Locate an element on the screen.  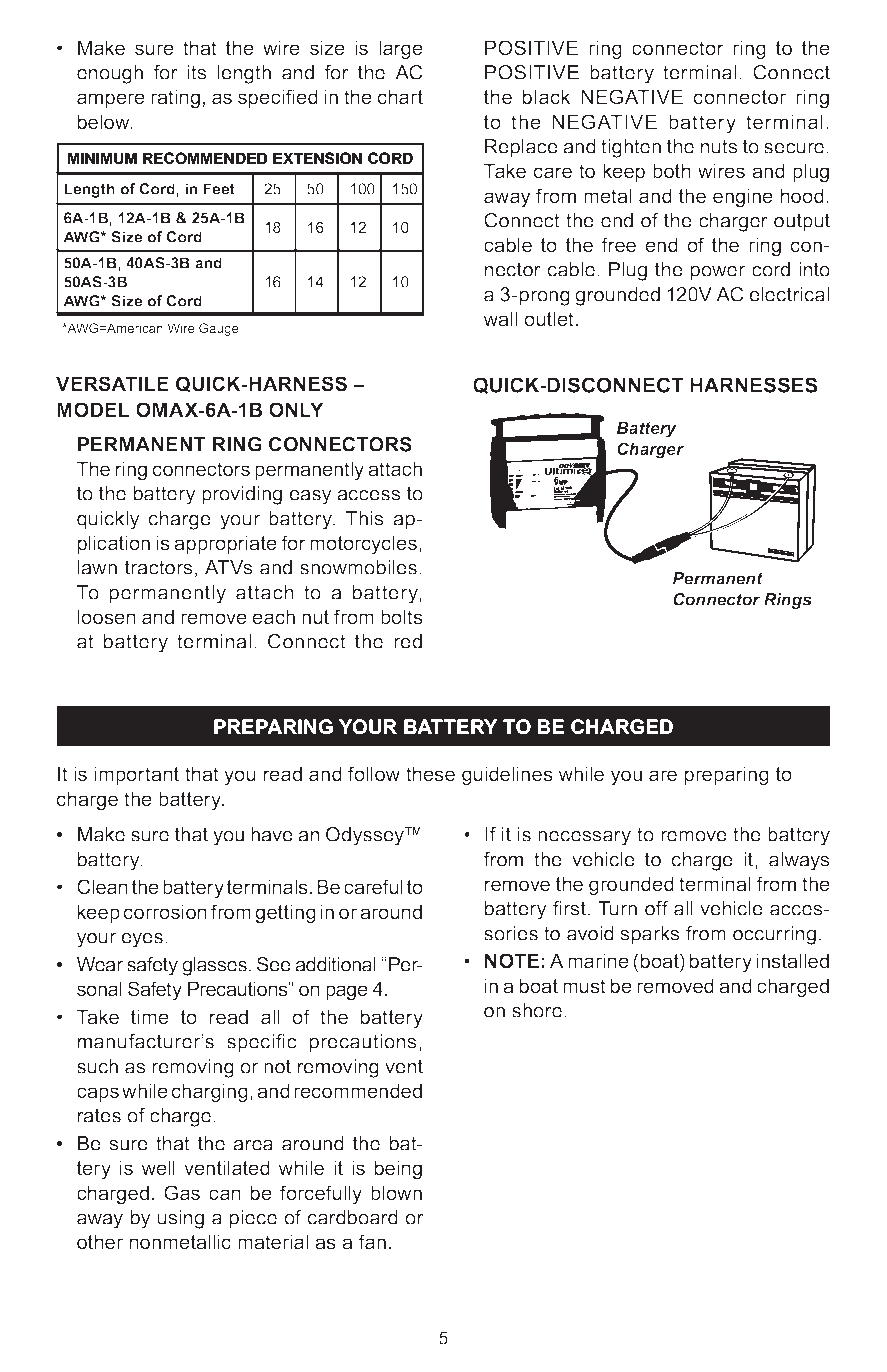
loosen is located at coordinates (107, 616).
